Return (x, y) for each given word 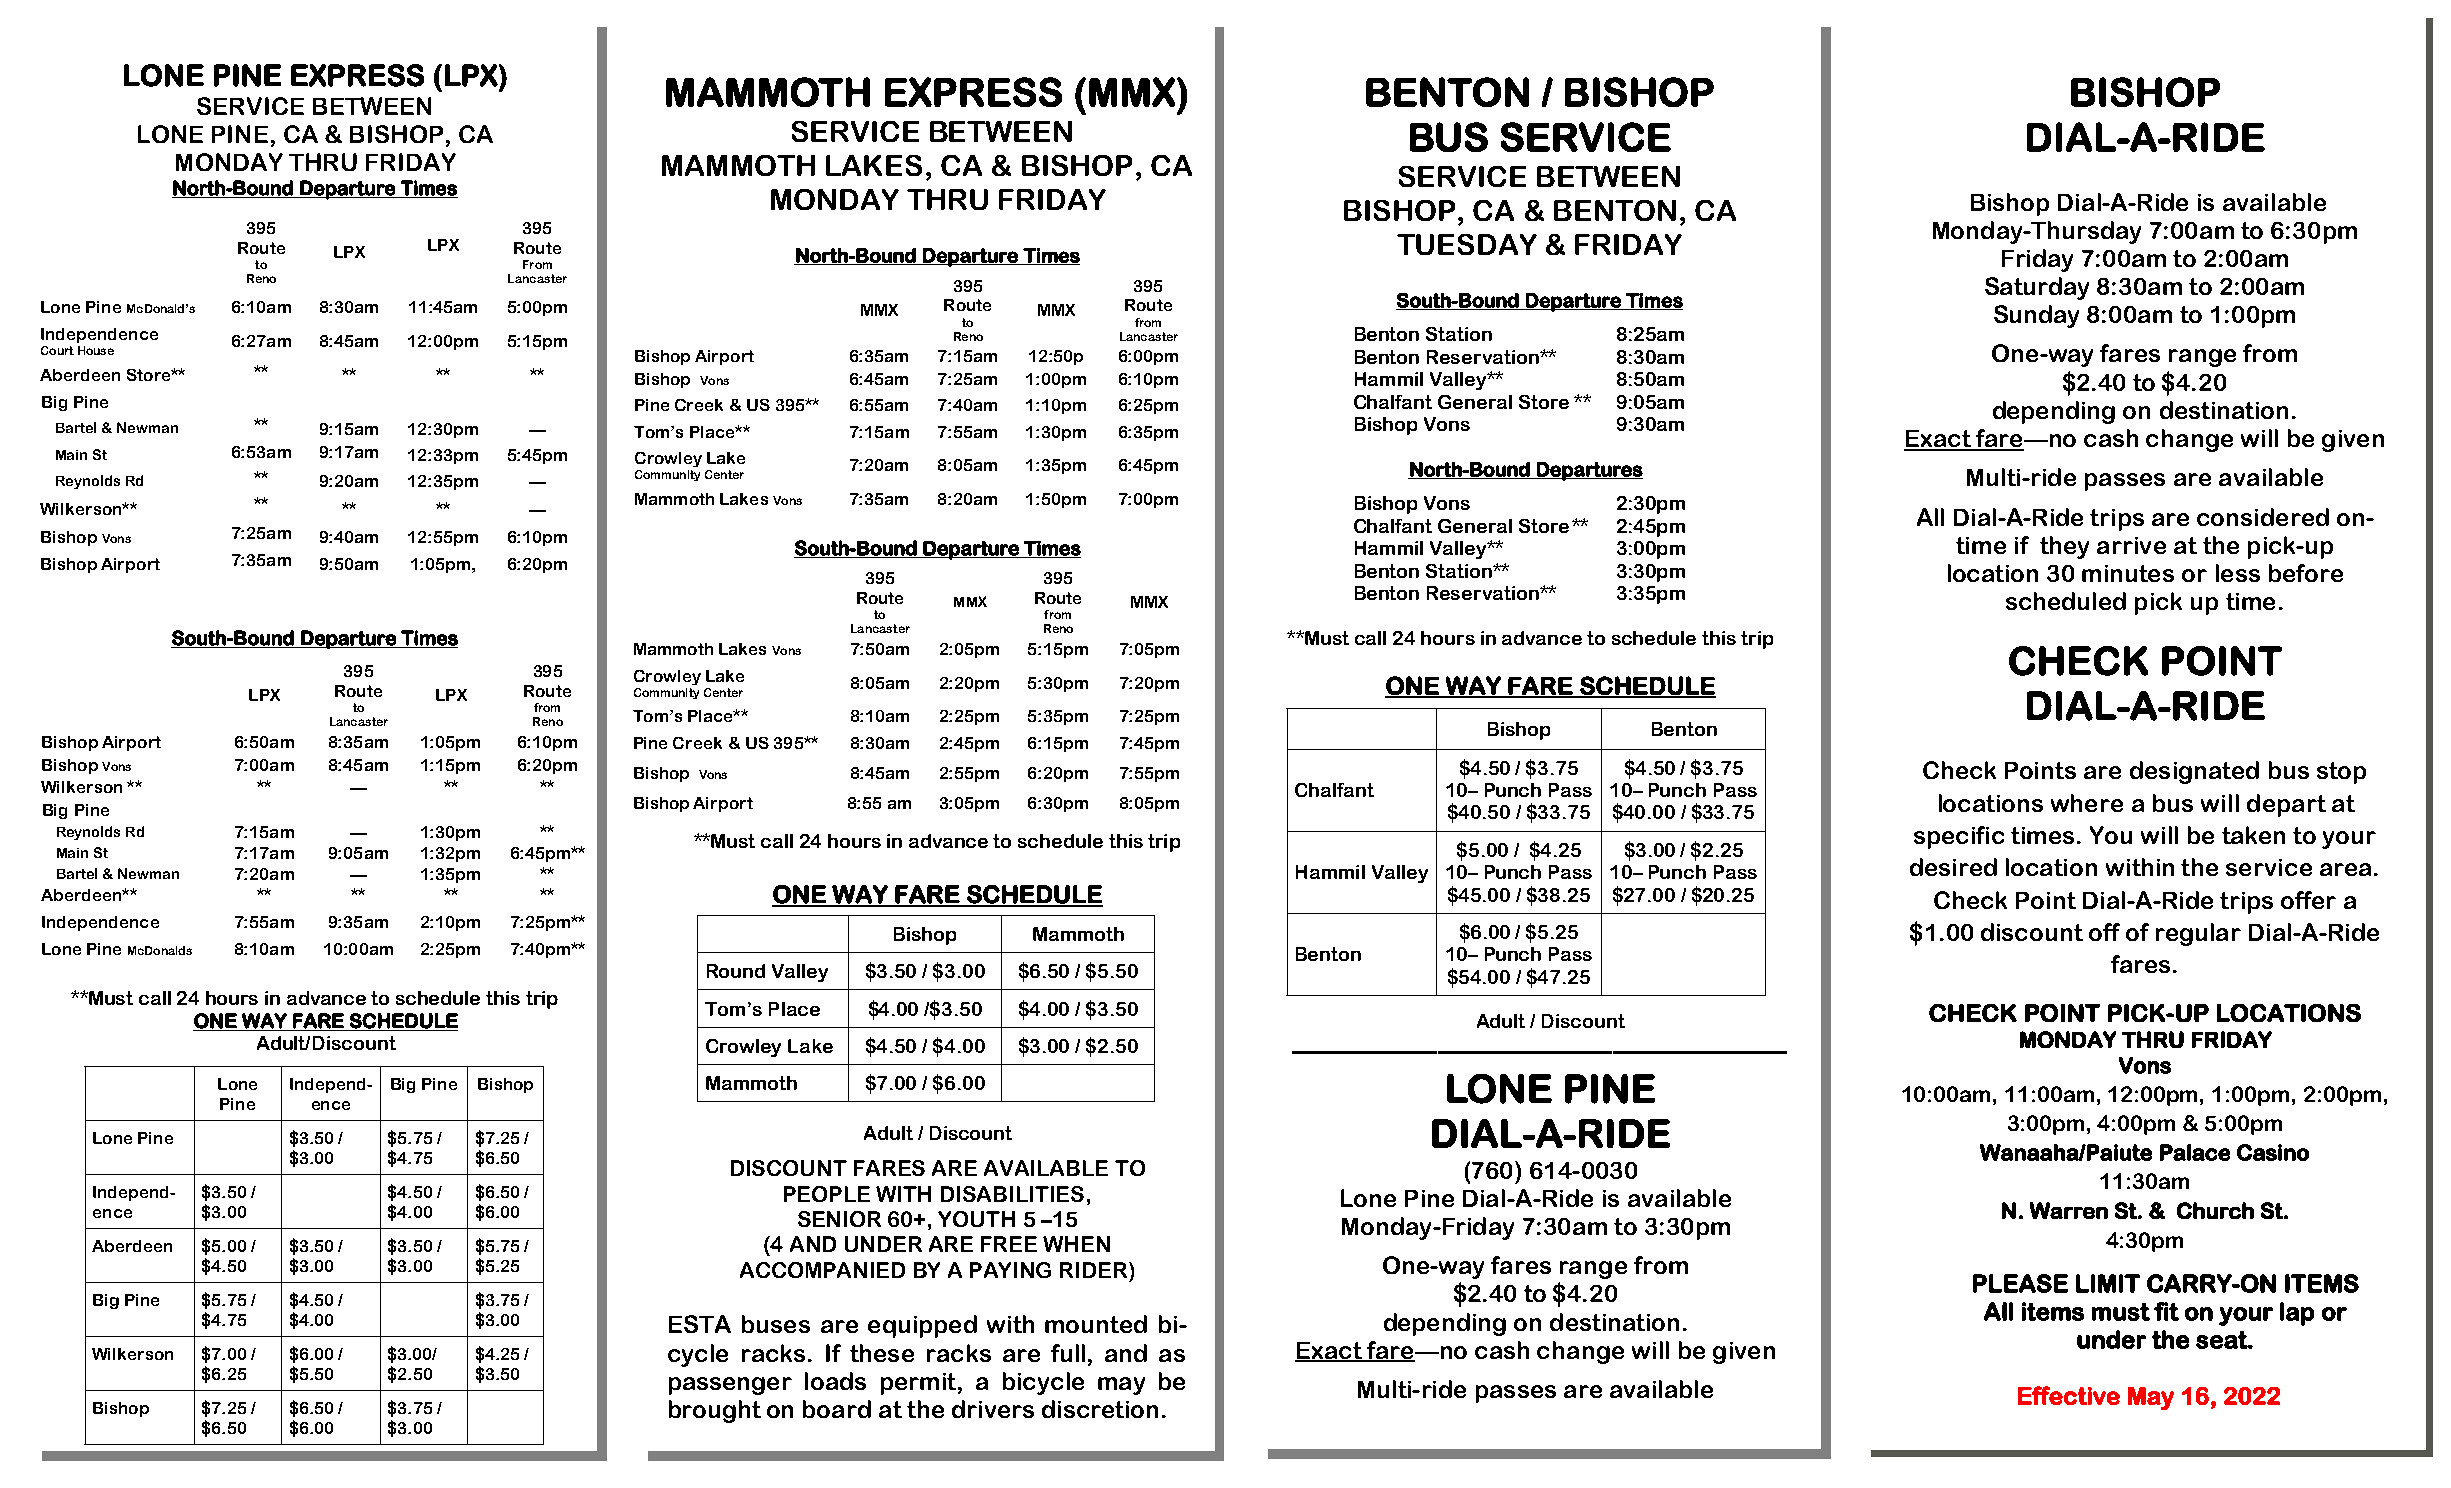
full (1068, 1353)
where (2087, 803)
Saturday (2037, 288)
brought (715, 1411)
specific (1959, 837)
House (96, 350)
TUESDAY (1467, 244)
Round (736, 971)
